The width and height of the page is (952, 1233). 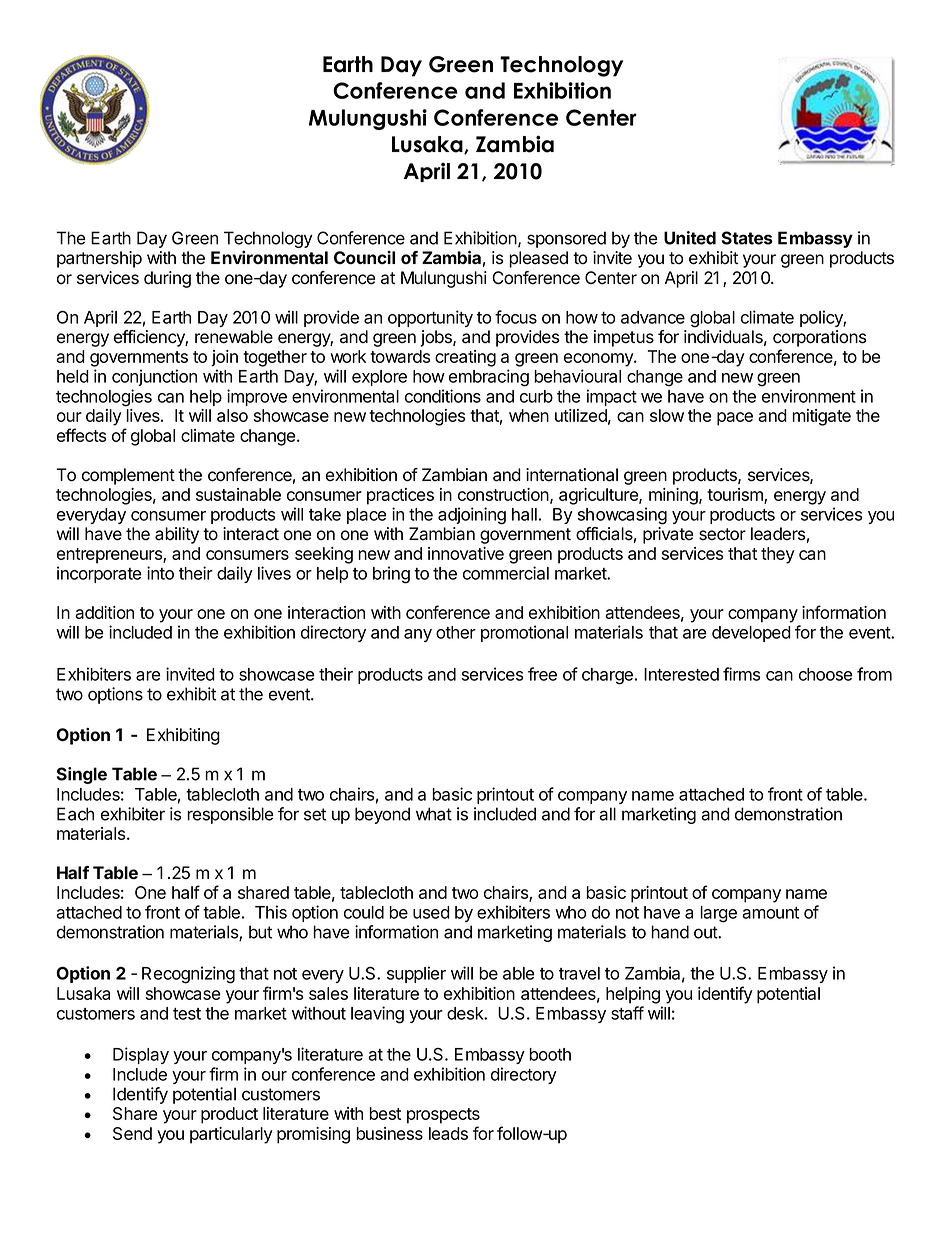 What do you see at coordinates (826, 674) in the page?
I see `choose` at bounding box center [826, 674].
